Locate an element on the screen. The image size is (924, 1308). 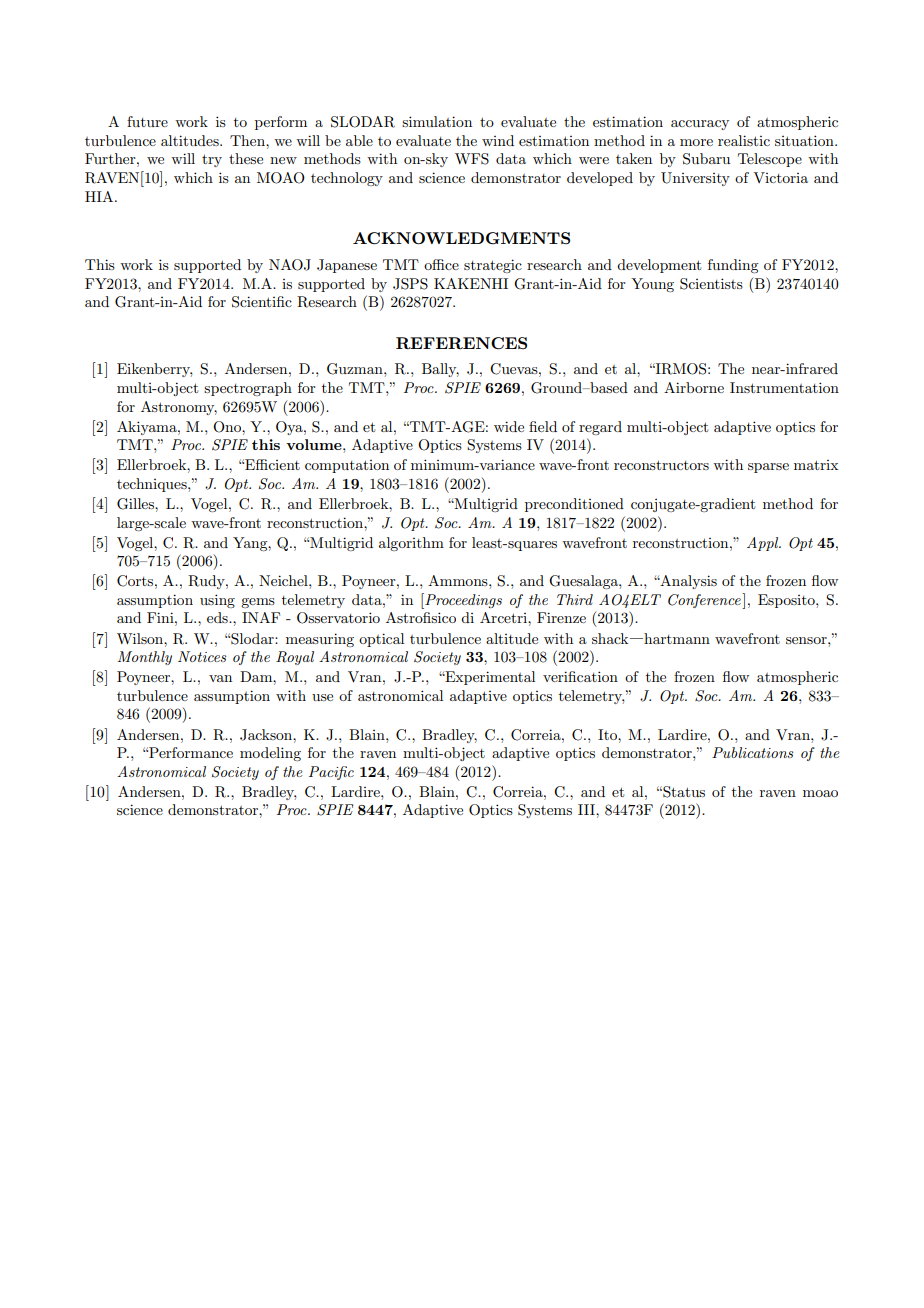
wind is located at coordinates (498, 140).
